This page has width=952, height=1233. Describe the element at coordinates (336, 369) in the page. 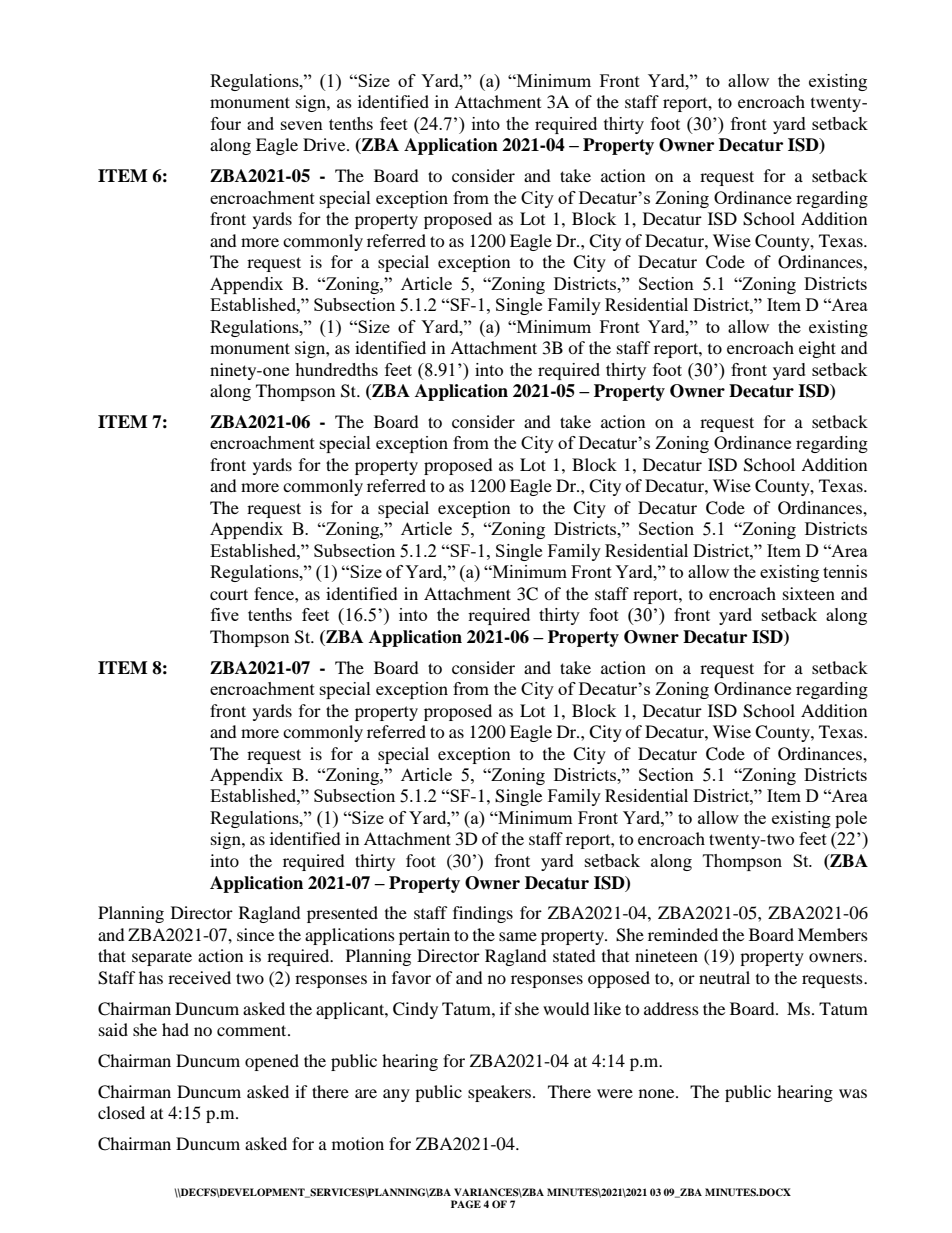

I see `hundredths` at that location.
